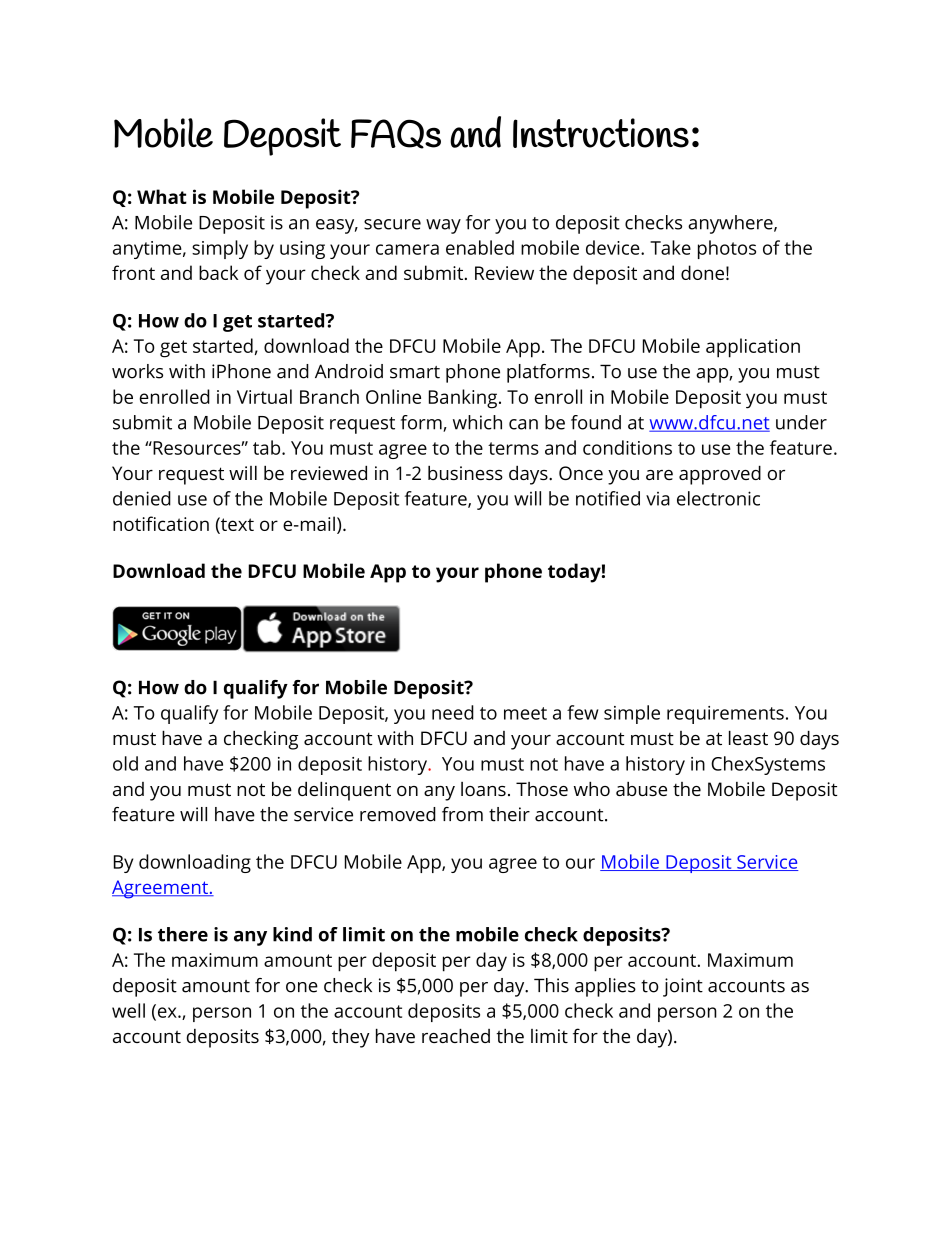 This image has height=1233, width=952. What do you see at coordinates (162, 196) in the image?
I see `What` at bounding box center [162, 196].
